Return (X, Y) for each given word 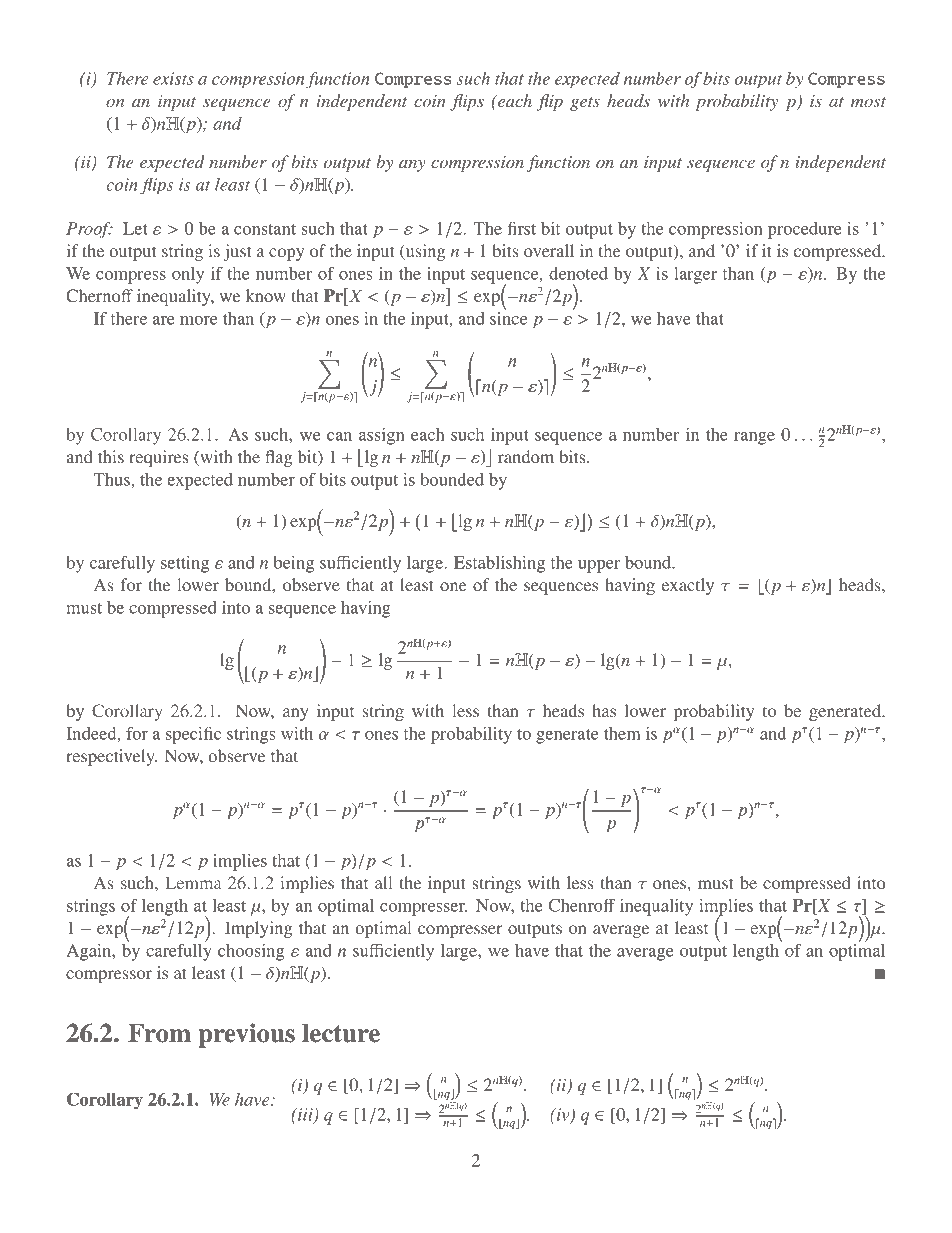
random (526, 456)
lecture (341, 1033)
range (754, 438)
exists (173, 78)
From (159, 1033)
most (868, 102)
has (604, 710)
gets (585, 104)
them (622, 733)
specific (193, 735)
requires (158, 458)
